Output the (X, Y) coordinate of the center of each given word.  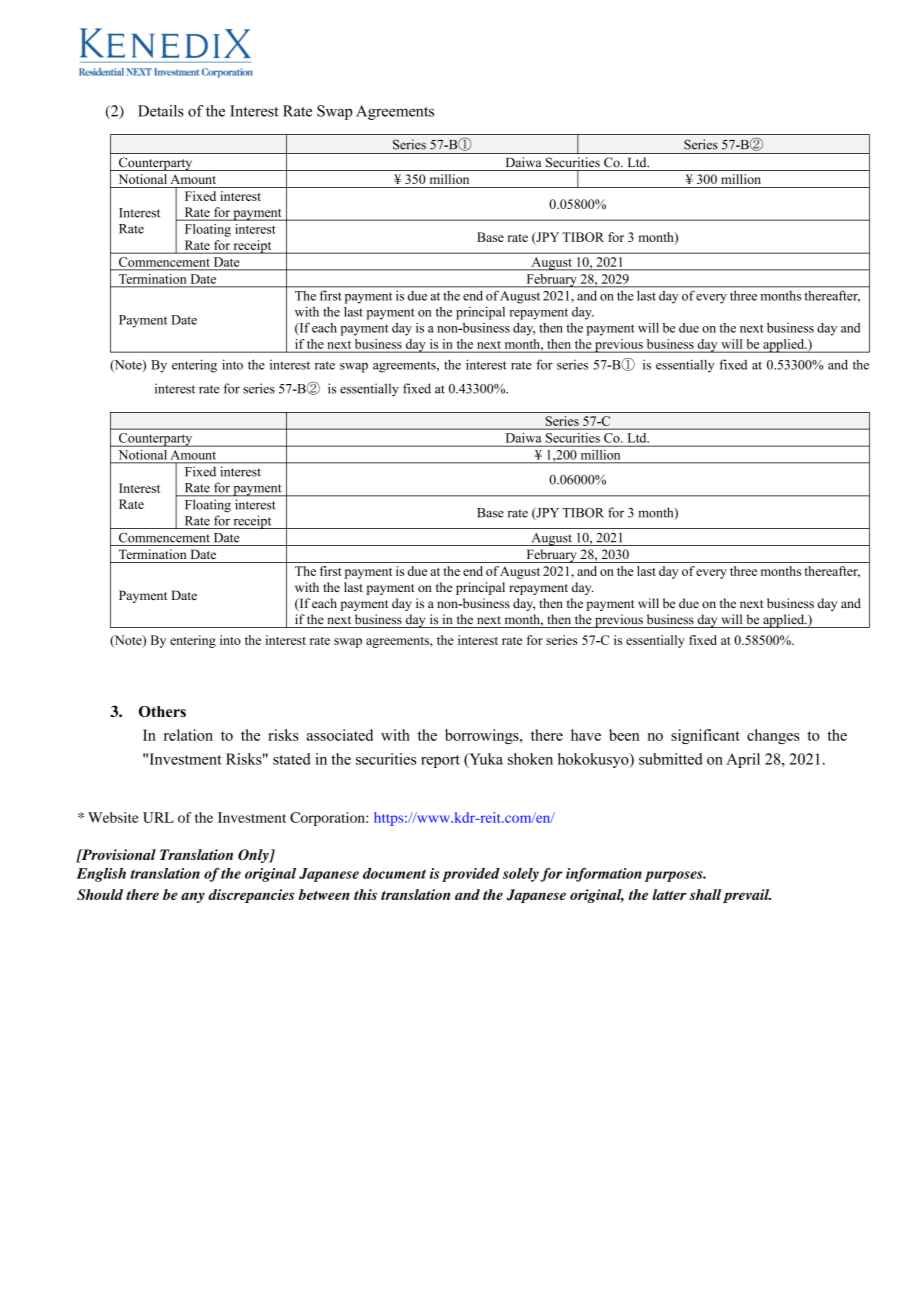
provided (471, 875)
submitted (671, 759)
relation (188, 735)
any (193, 897)
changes (773, 736)
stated (292, 759)
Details (161, 111)
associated (340, 735)
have (586, 735)
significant (705, 736)
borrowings (483, 736)
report (440, 761)
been (624, 735)
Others (162, 711)
